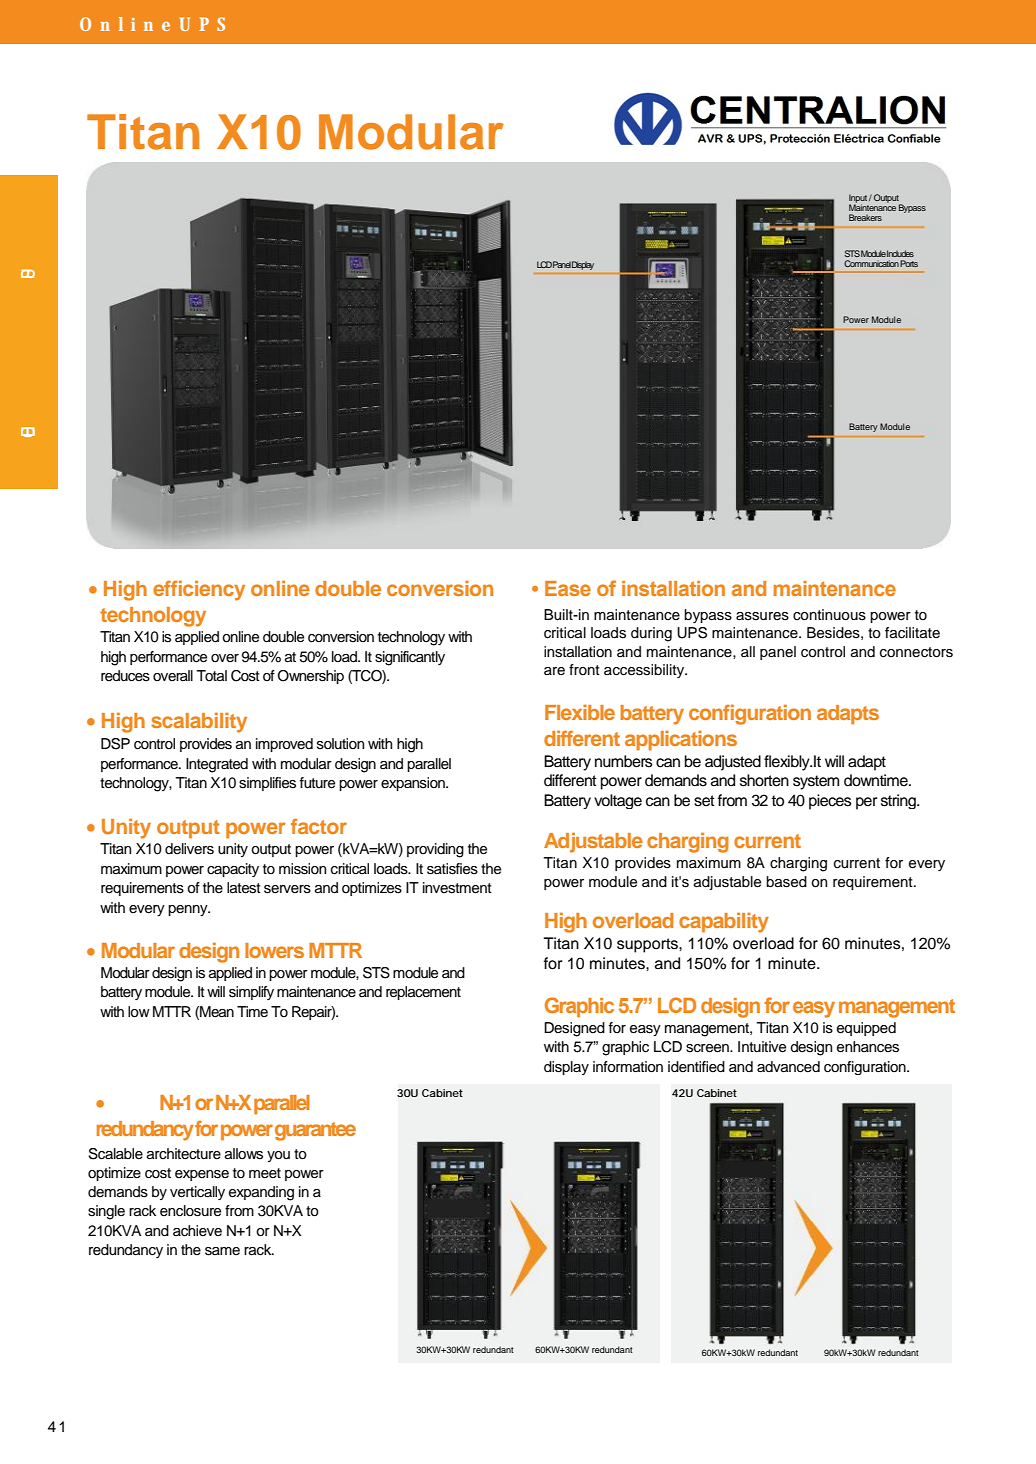 This screenshot has height=1464, width=1036. Describe the element at coordinates (786, 882) in the screenshot. I see `based` at that location.
